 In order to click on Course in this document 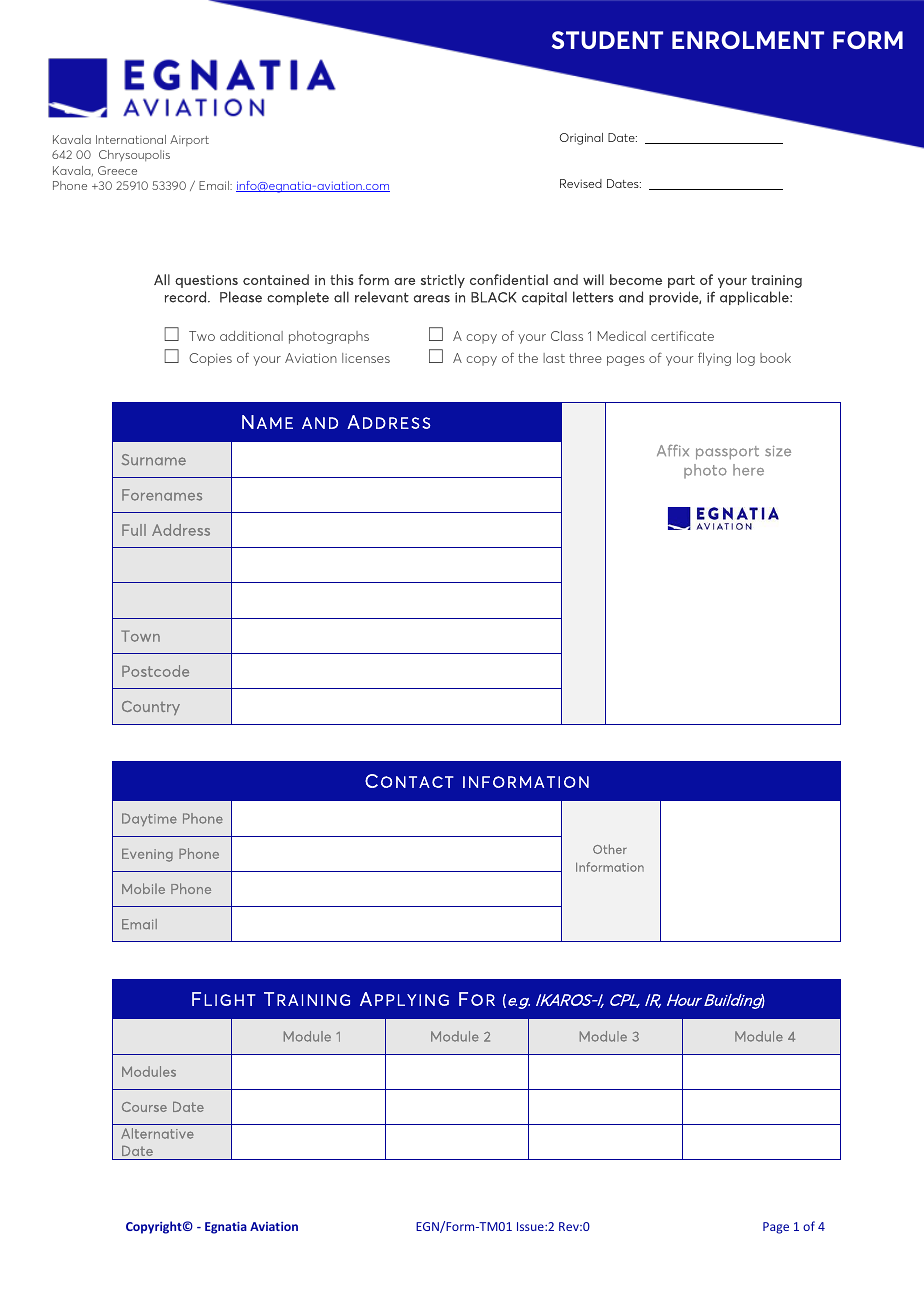, I will do `click(144, 1107)`.
